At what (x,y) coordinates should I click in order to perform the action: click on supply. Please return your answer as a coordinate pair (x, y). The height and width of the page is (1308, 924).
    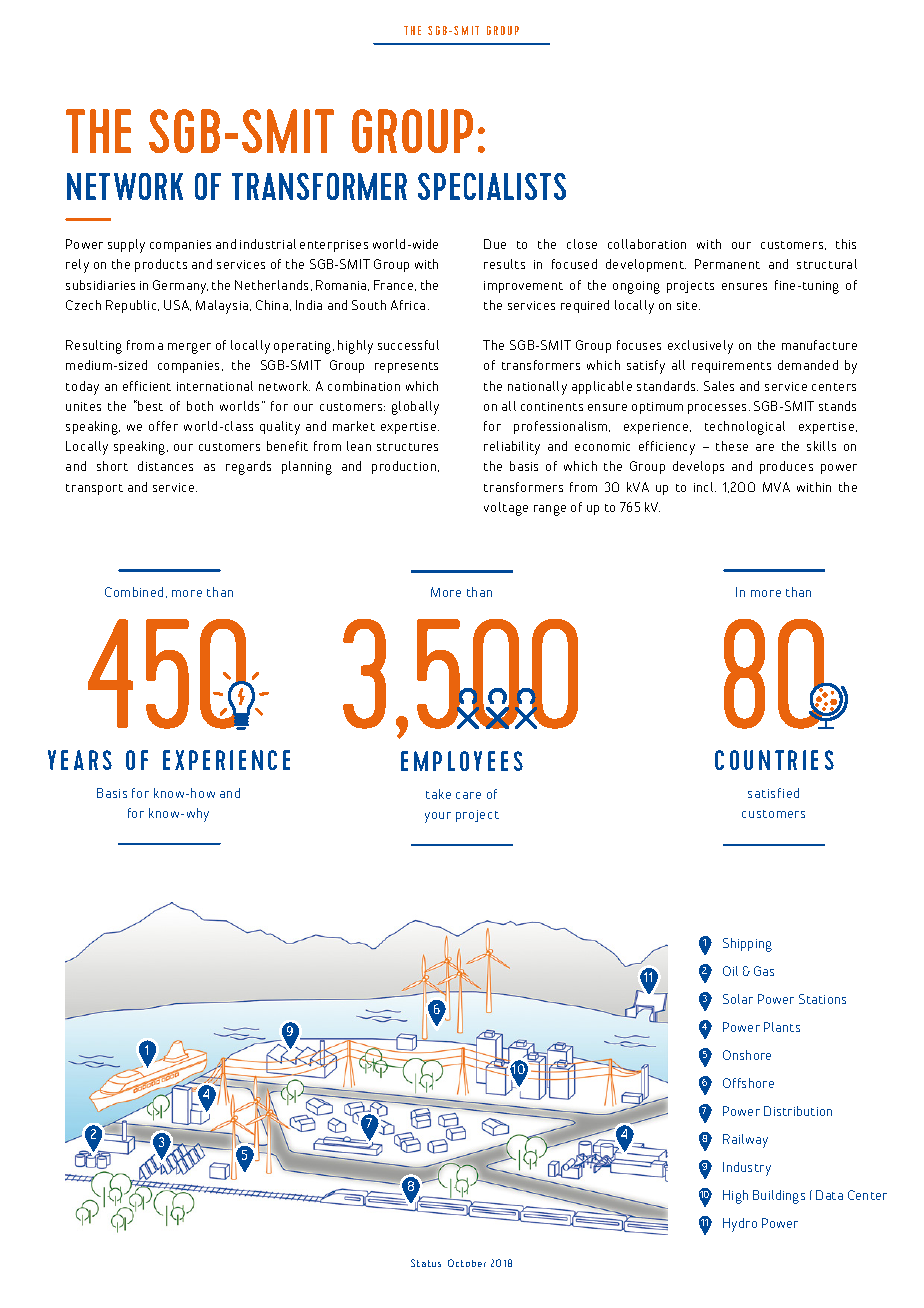
    Looking at the image, I should click on (126, 246).
